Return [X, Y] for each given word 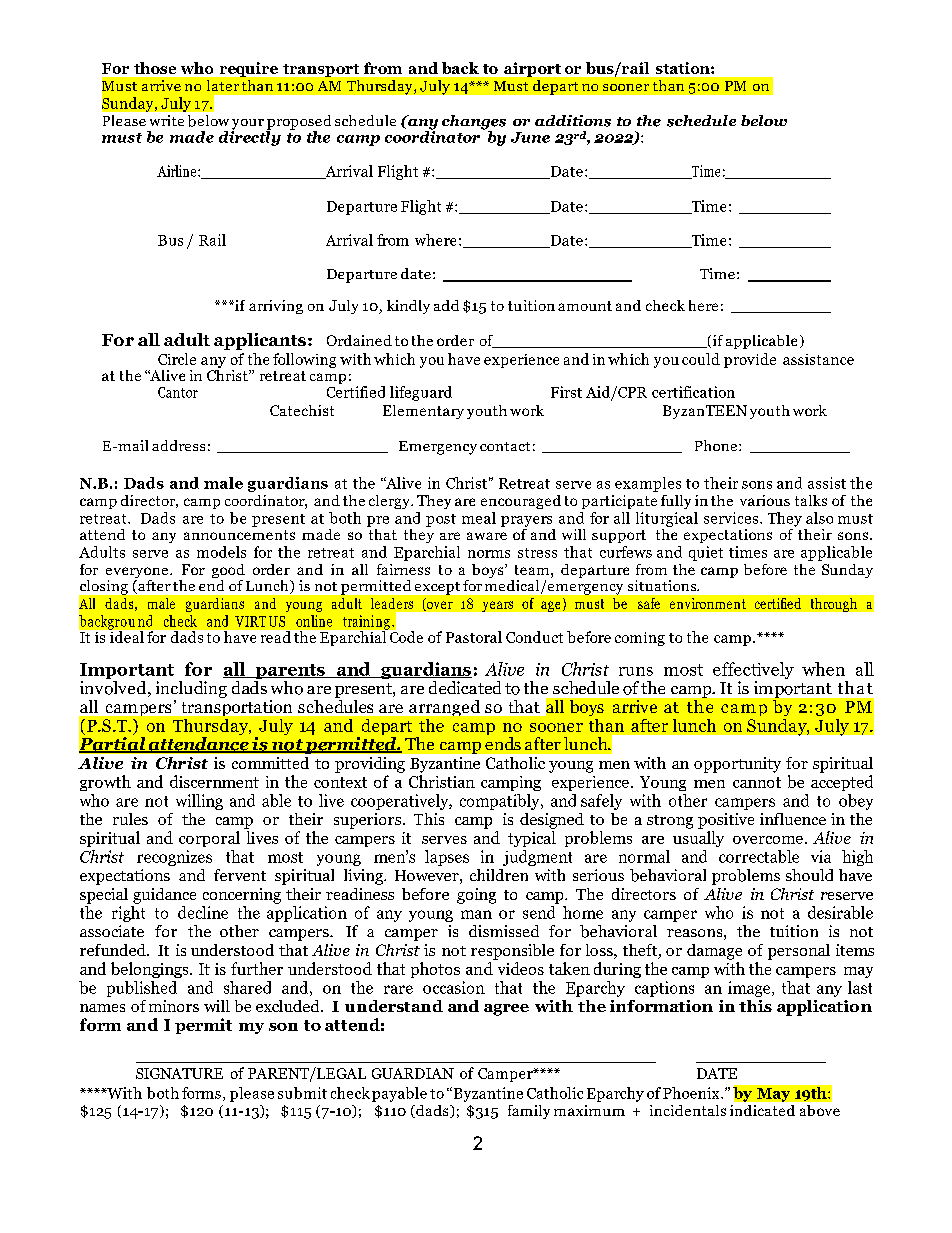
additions [573, 121]
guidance [164, 896]
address [178, 445]
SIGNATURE [179, 1073]
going [476, 896]
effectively [753, 672]
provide [750, 360]
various [765, 500]
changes [474, 123]
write [167, 120]
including [191, 689]
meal [479, 518]
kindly [408, 307]
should [809, 875]
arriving [276, 307]
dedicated [465, 687]
